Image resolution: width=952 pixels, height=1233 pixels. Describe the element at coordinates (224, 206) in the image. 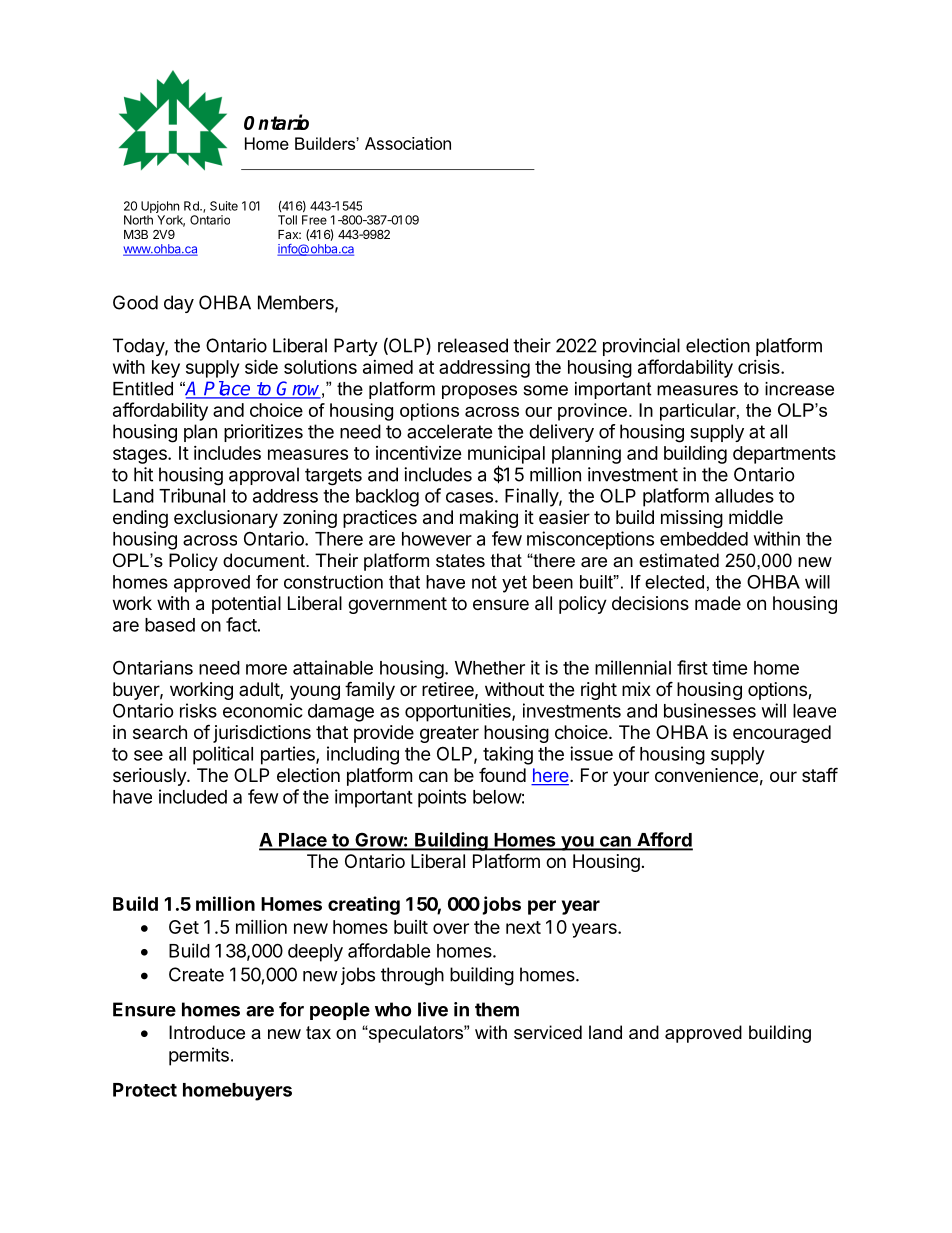

I see `Suite` at that location.
